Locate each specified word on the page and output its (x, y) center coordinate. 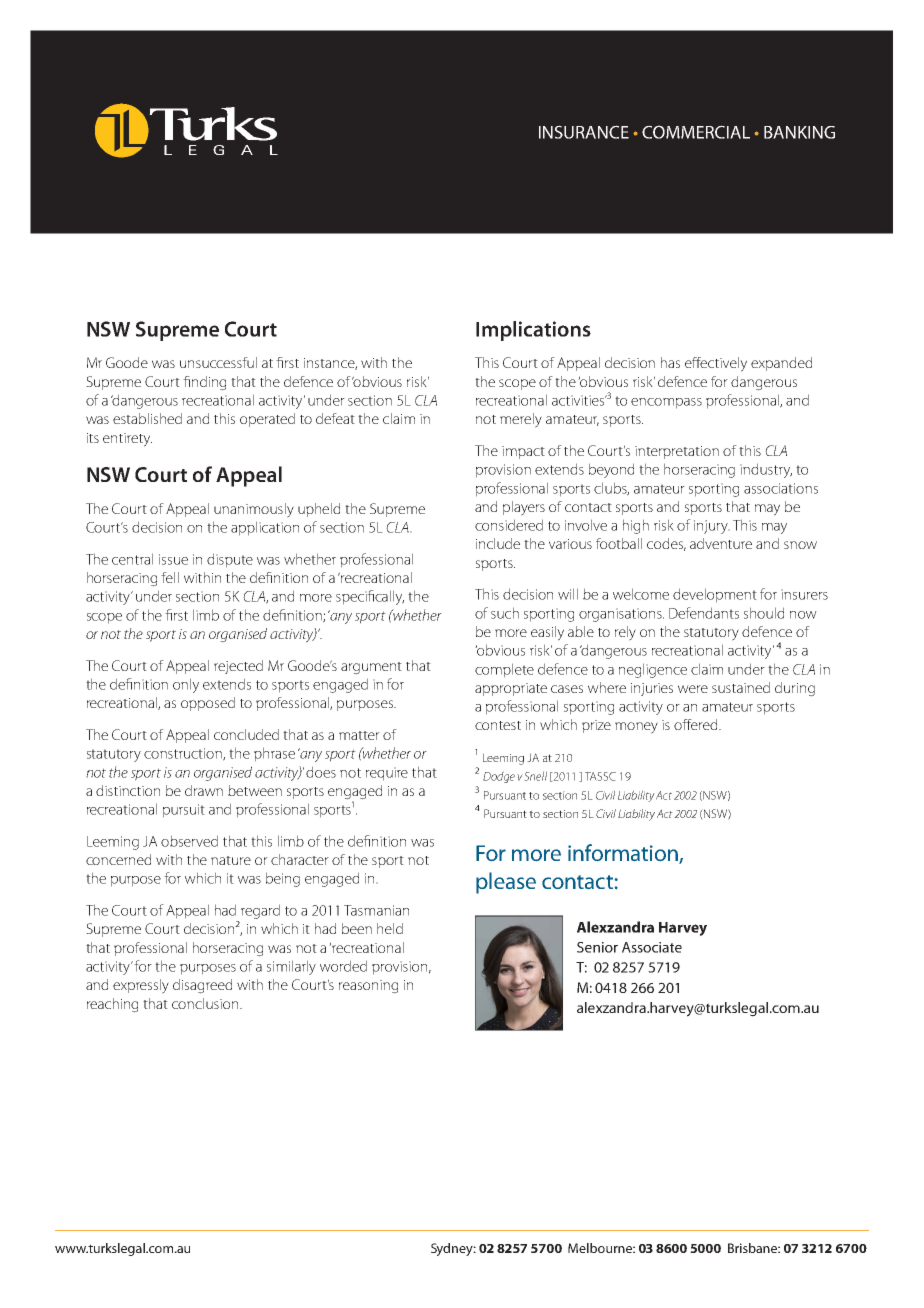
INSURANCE (584, 132)
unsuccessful (218, 362)
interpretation (677, 452)
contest (498, 725)
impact (523, 452)
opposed (208, 704)
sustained (741, 687)
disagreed (202, 986)
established (147, 418)
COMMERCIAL (696, 132)
